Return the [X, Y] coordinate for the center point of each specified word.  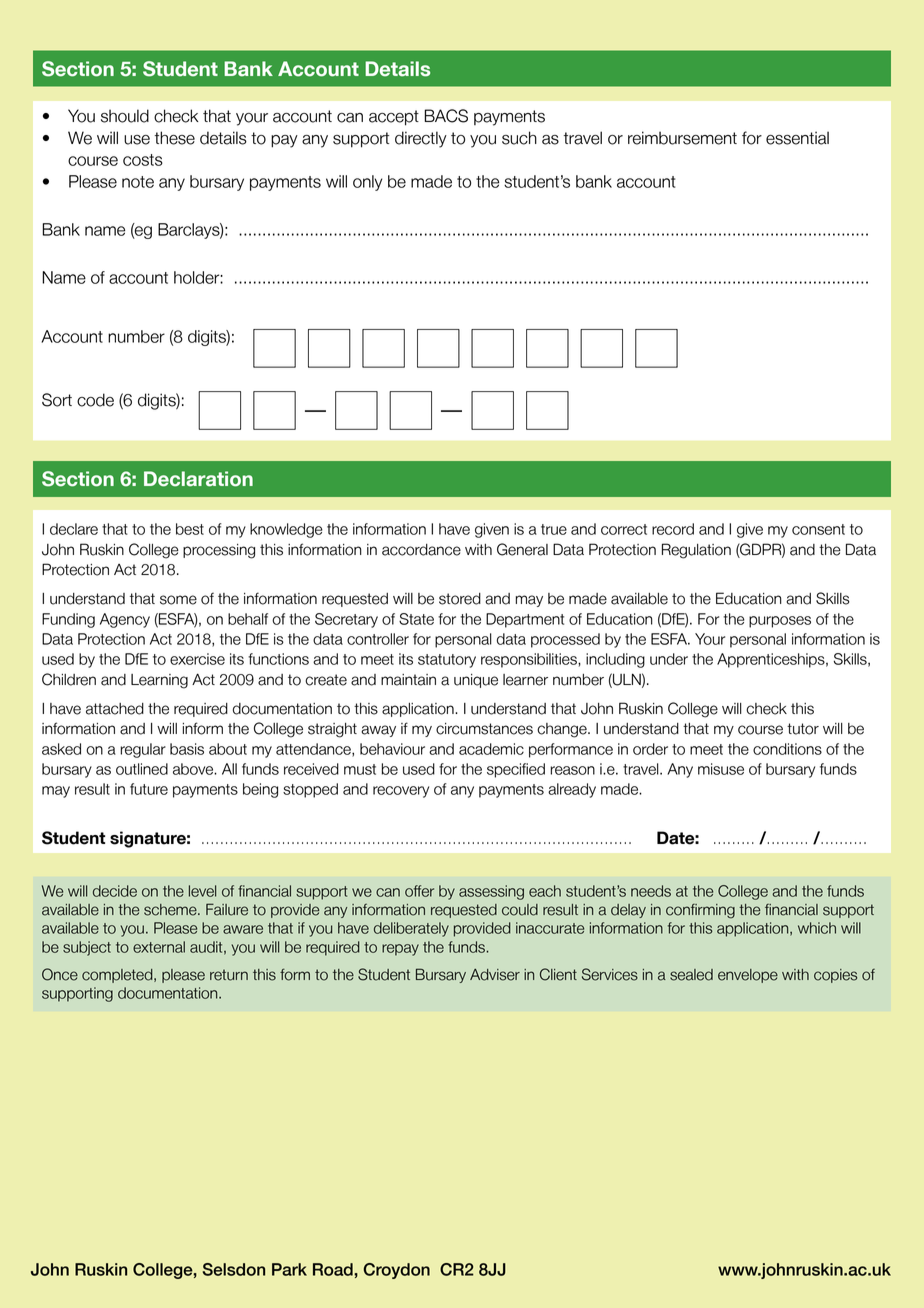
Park [289, 1269]
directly [421, 139]
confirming [700, 911]
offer [419, 891]
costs [143, 160]
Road [334, 1269]
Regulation [696, 551]
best [190, 529]
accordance [421, 550]
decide [115, 891]
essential [797, 138]
